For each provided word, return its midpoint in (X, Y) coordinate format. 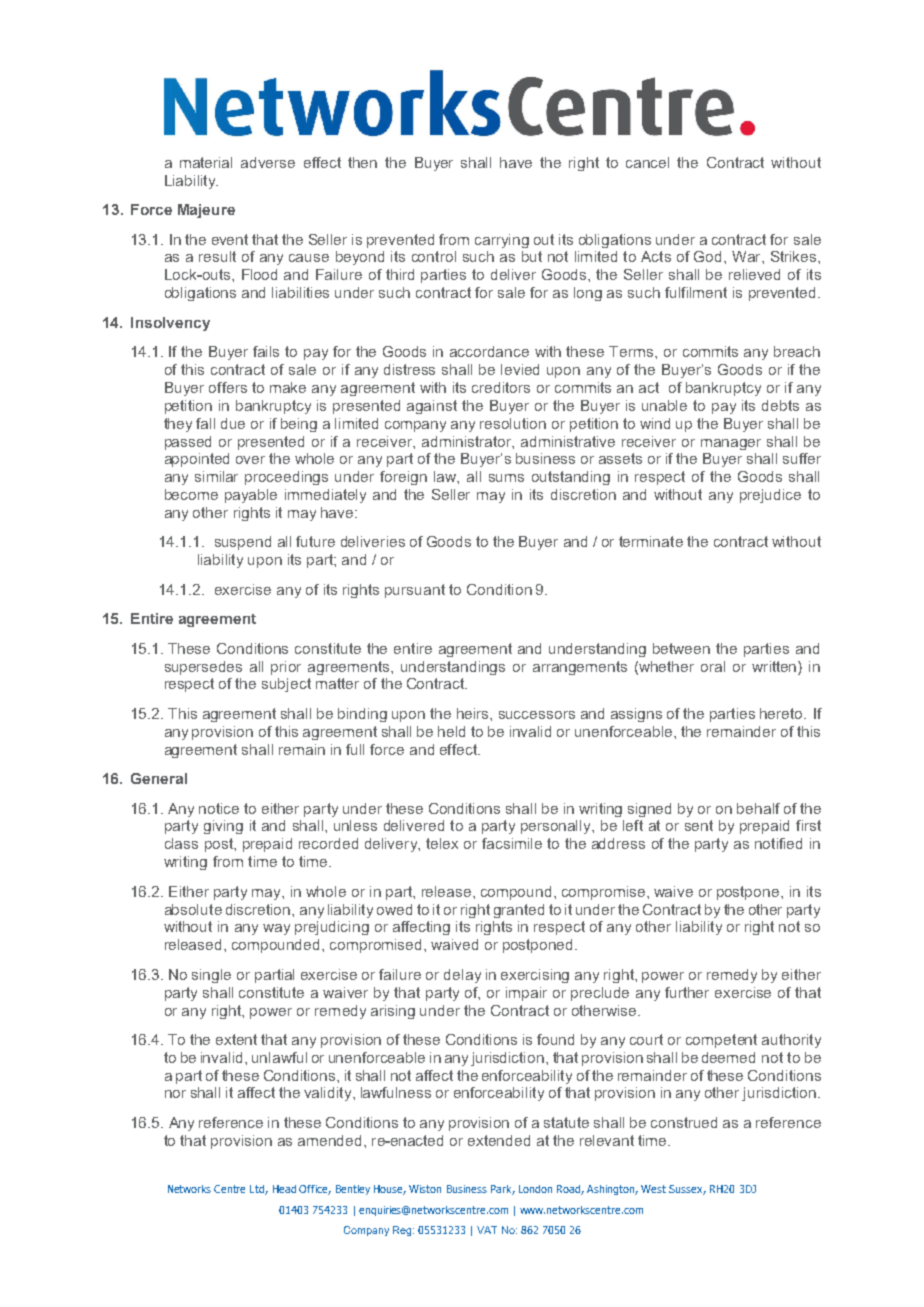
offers (228, 387)
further (687, 992)
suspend (243, 543)
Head (284, 1189)
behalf (758, 808)
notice (219, 808)
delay (462, 976)
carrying (502, 241)
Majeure (206, 211)
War (747, 256)
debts (780, 405)
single (211, 976)
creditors (501, 387)
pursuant (415, 591)
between (681, 648)
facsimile (512, 843)
